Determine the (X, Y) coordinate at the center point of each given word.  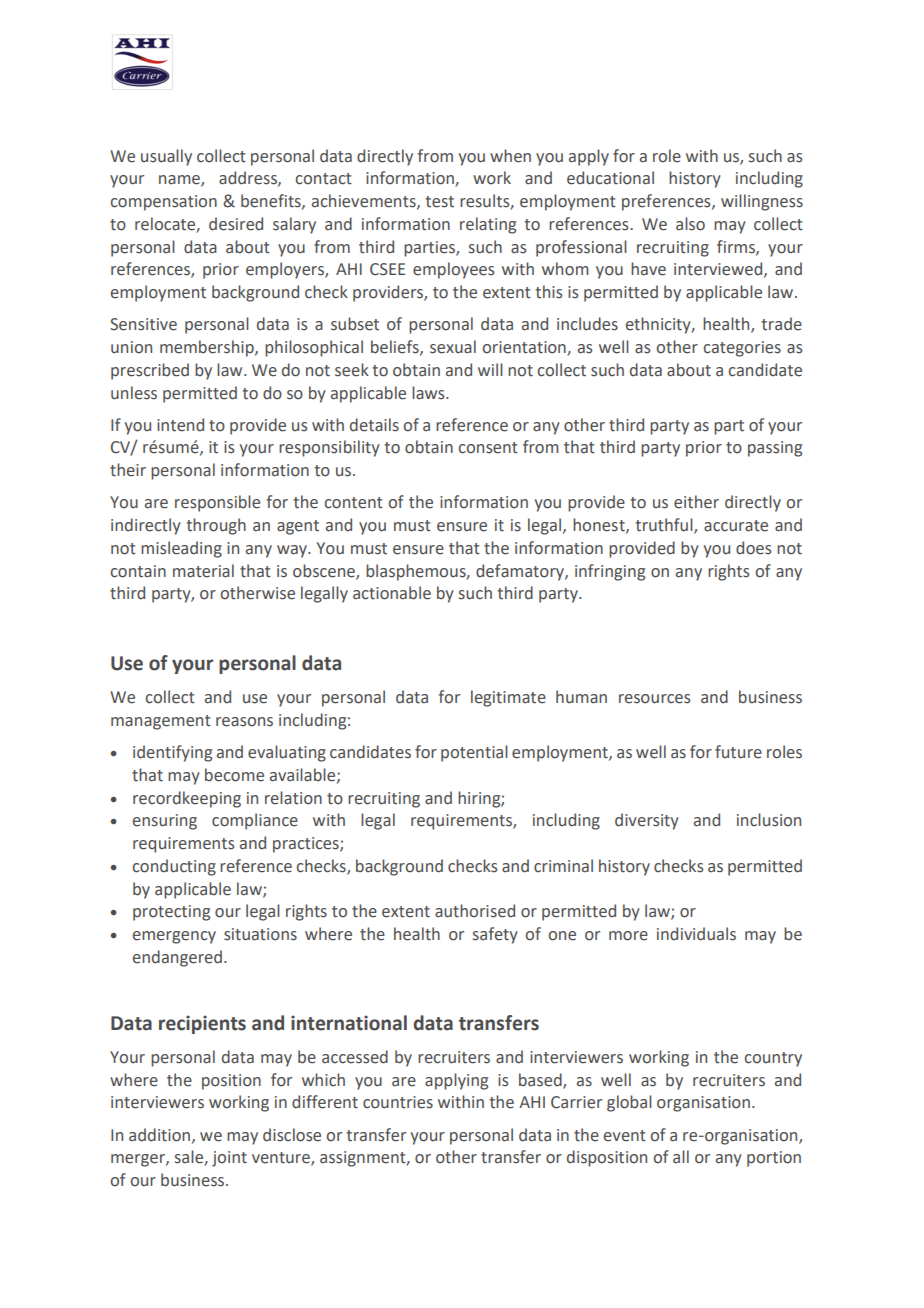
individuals (696, 934)
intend (180, 425)
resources (654, 699)
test (439, 202)
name (180, 181)
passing (775, 449)
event (625, 1136)
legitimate (508, 698)
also (690, 224)
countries (398, 1102)
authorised (475, 911)
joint (229, 1159)
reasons (244, 722)
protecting (171, 913)
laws (429, 393)
